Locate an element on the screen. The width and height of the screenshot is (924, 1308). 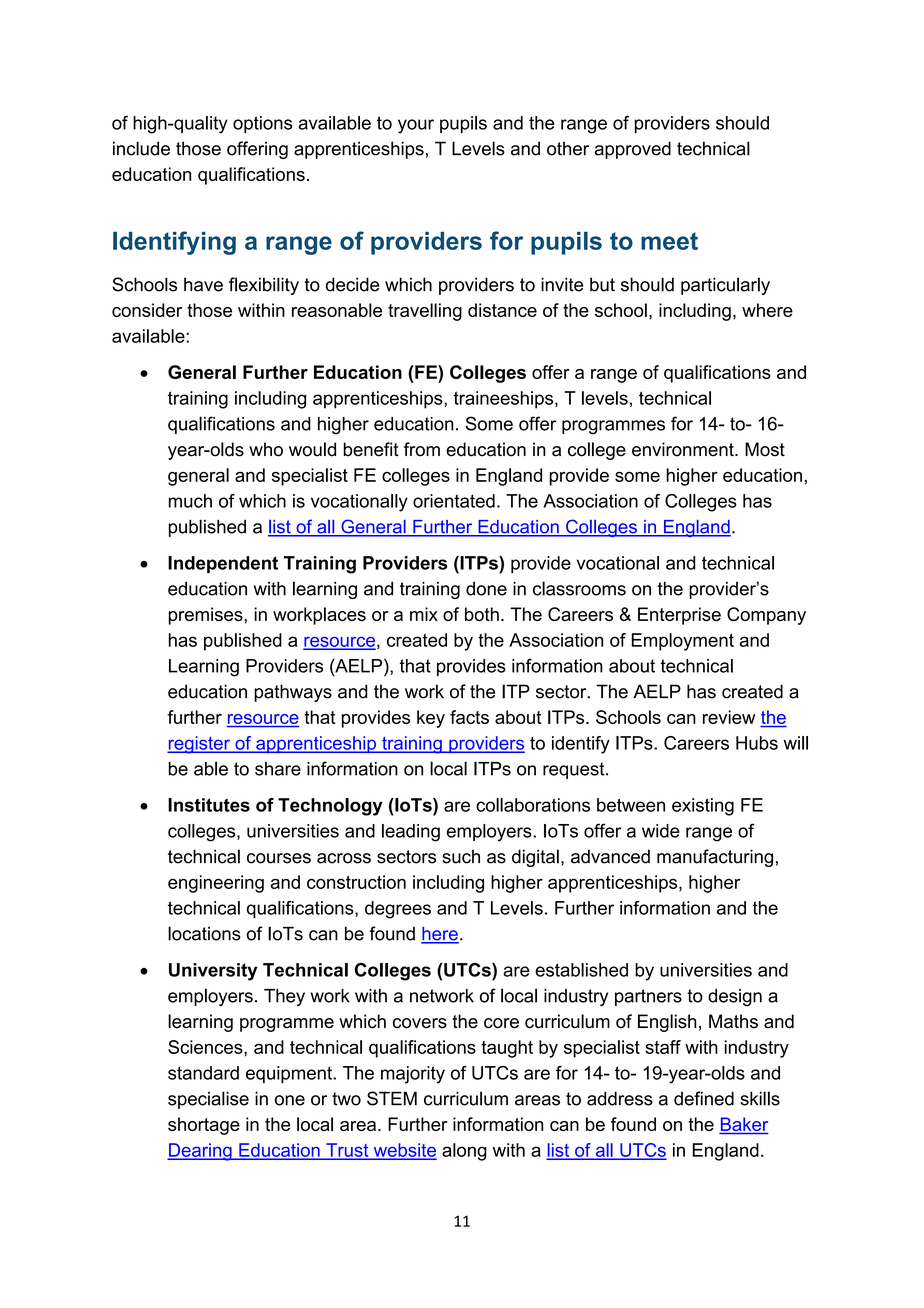
both is located at coordinates (482, 614).
